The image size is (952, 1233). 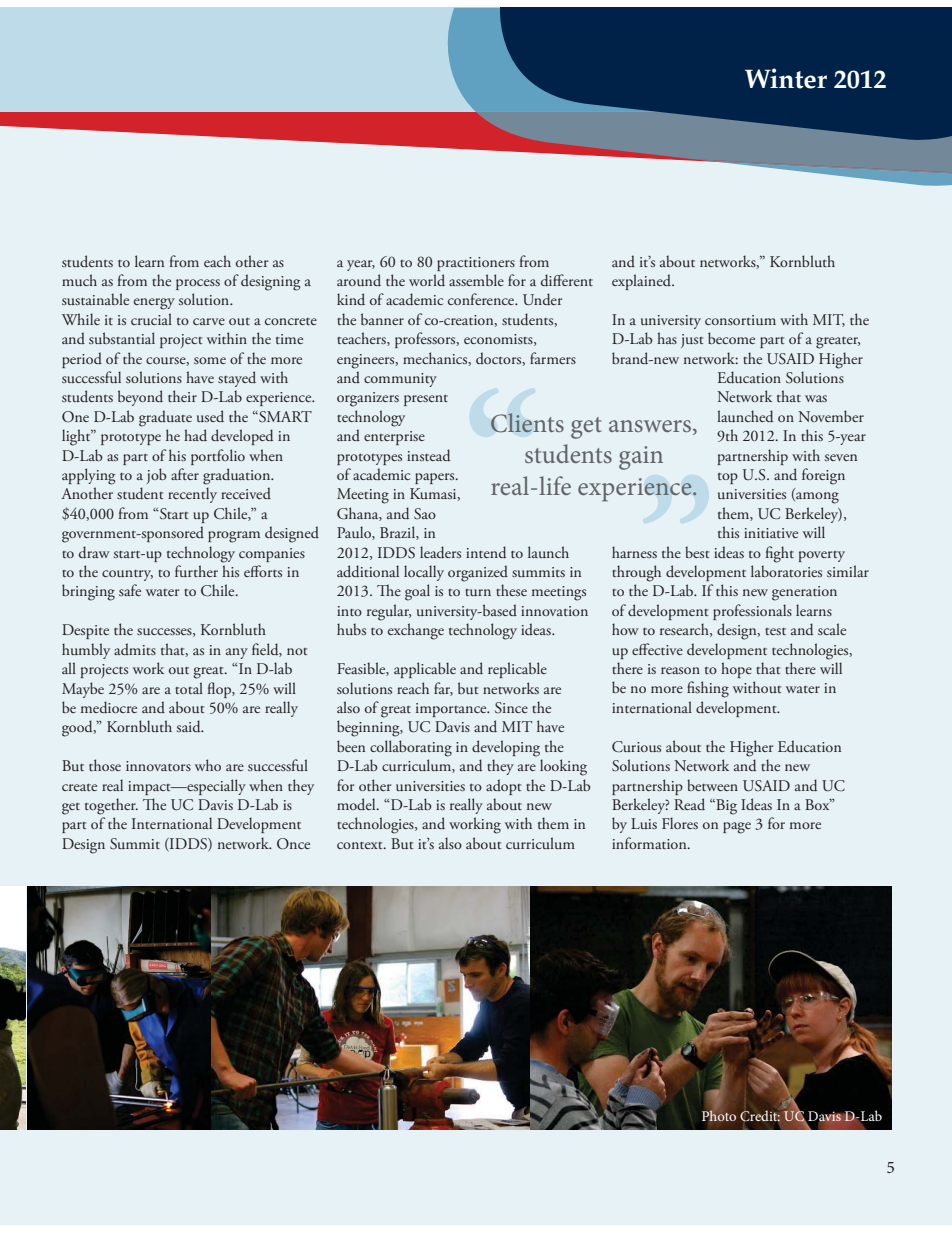 What do you see at coordinates (478, 592) in the image?
I see `turn` at bounding box center [478, 592].
